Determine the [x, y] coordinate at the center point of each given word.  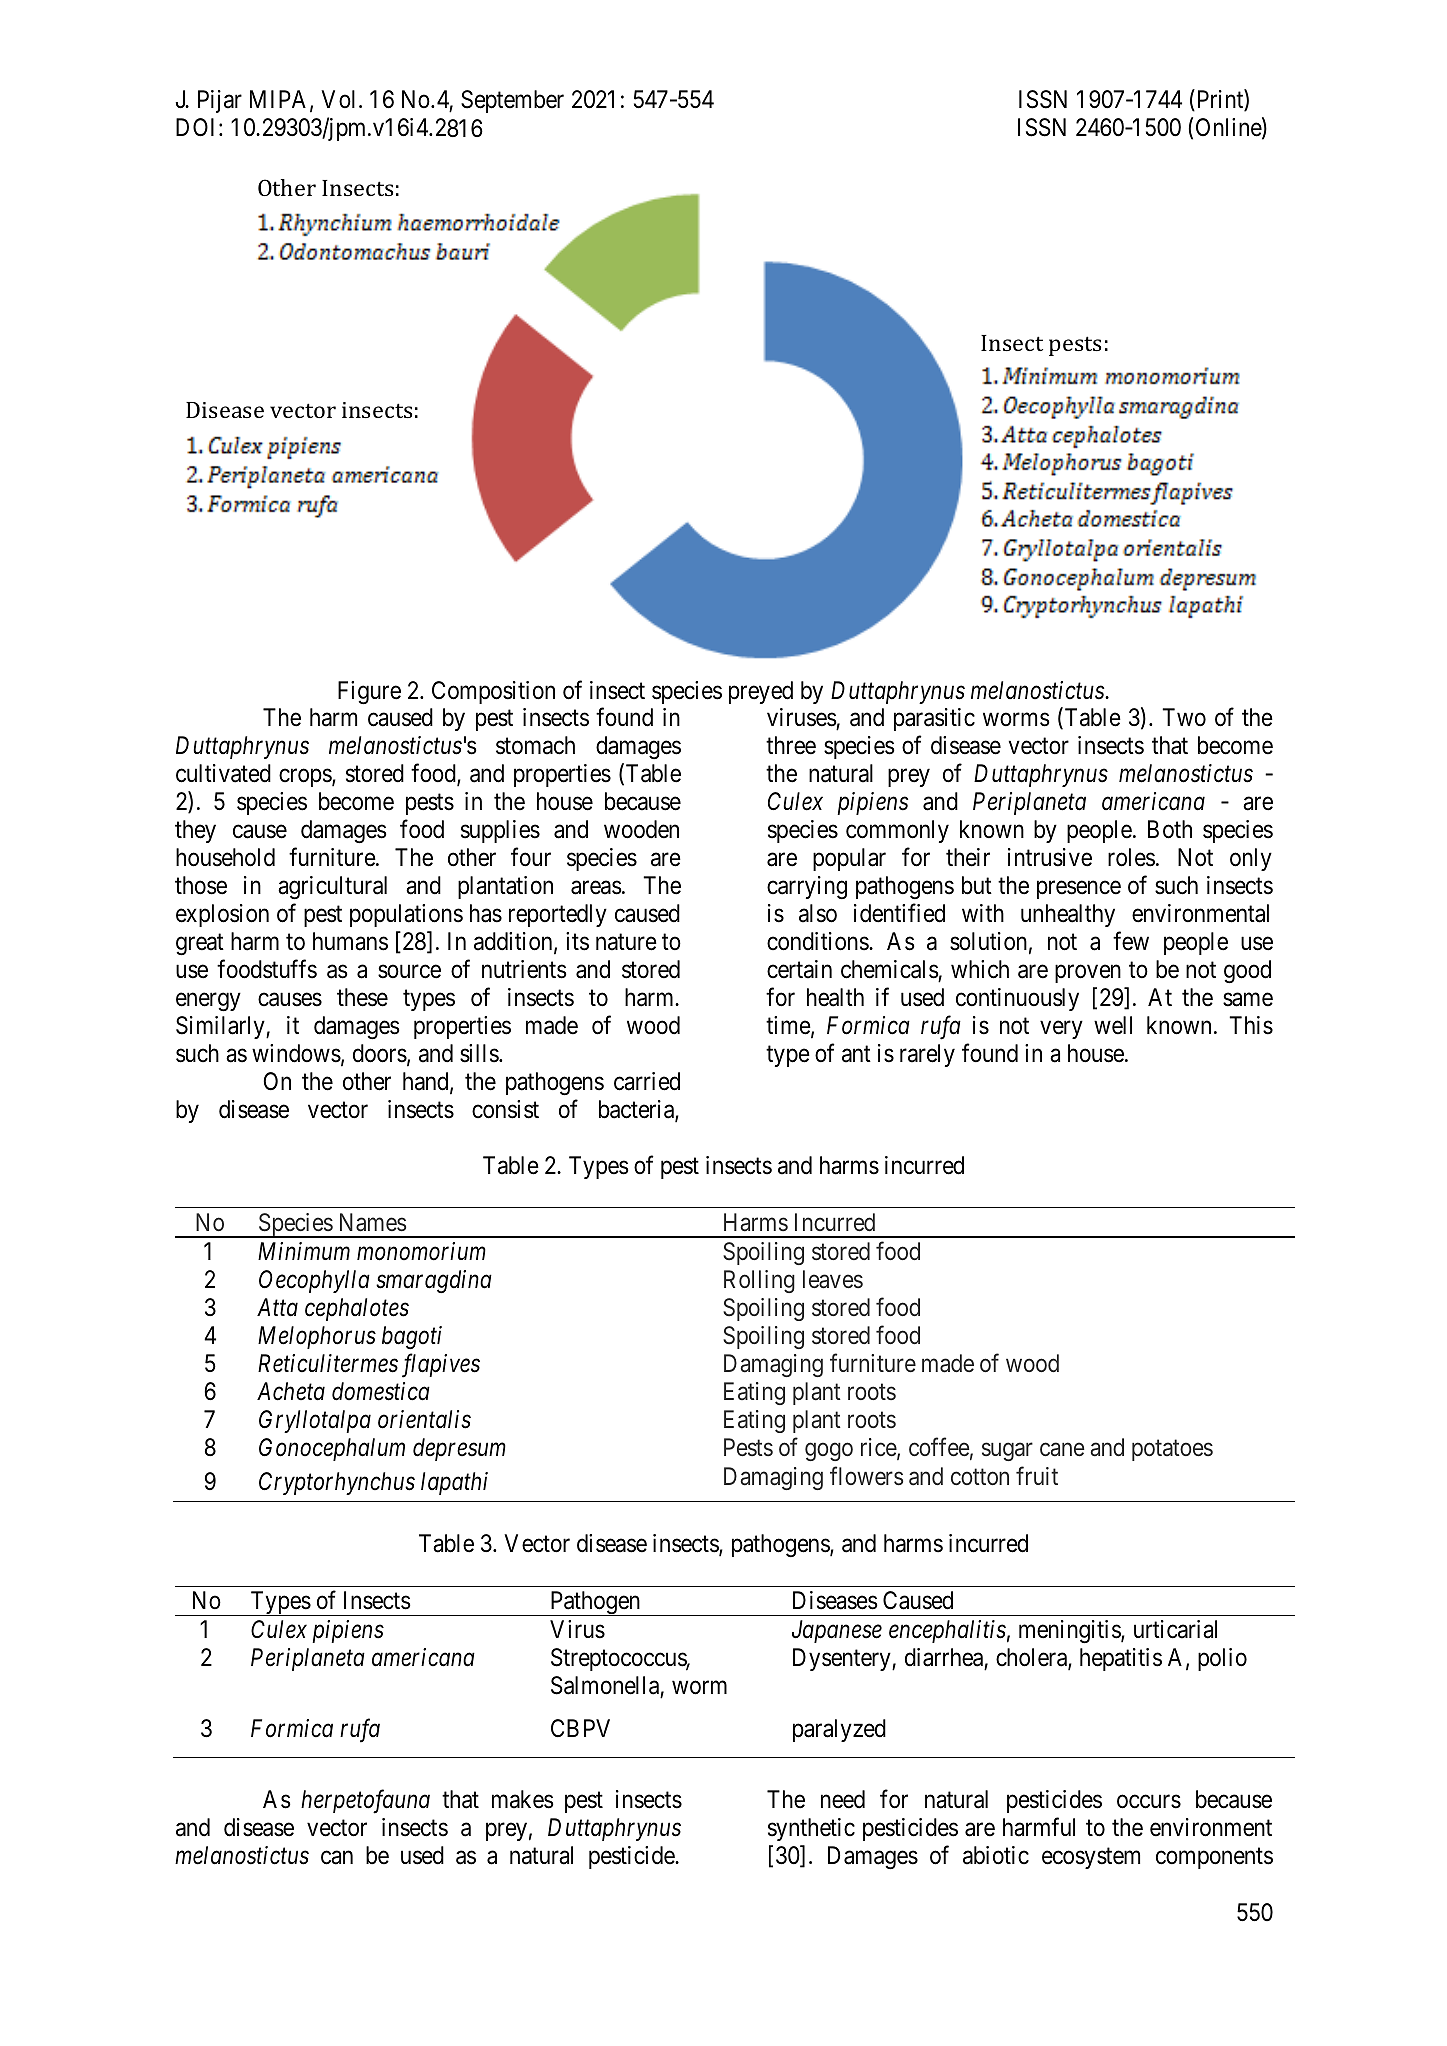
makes [523, 1799]
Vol [338, 99]
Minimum [304, 1251]
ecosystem [1091, 1858]
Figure [369, 693]
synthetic [811, 1829]
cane [1062, 1449]
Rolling [759, 1281]
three [791, 745]
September [512, 101]
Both [1170, 829]
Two [1184, 717]
